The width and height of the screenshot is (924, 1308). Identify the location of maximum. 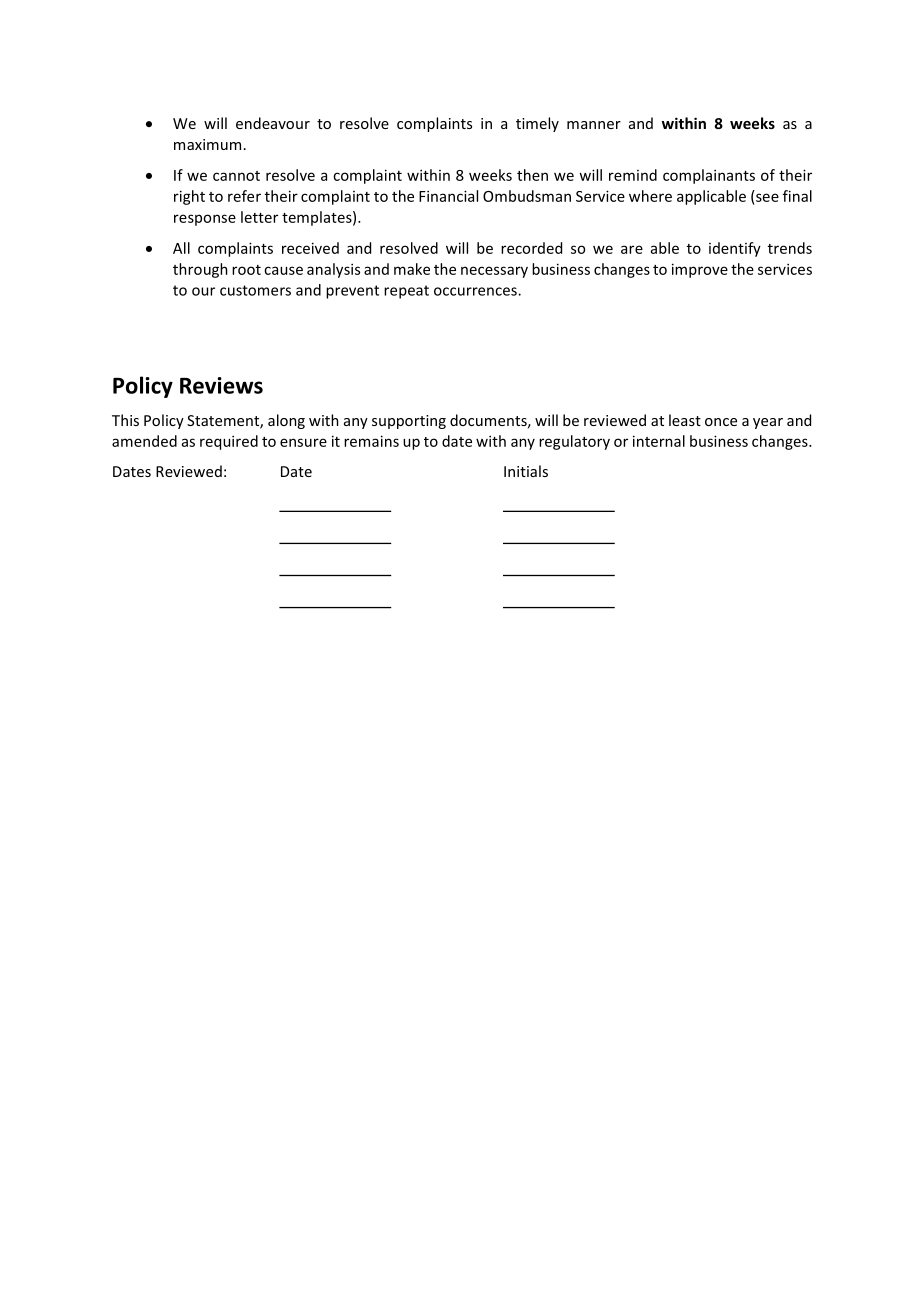
(207, 144).
